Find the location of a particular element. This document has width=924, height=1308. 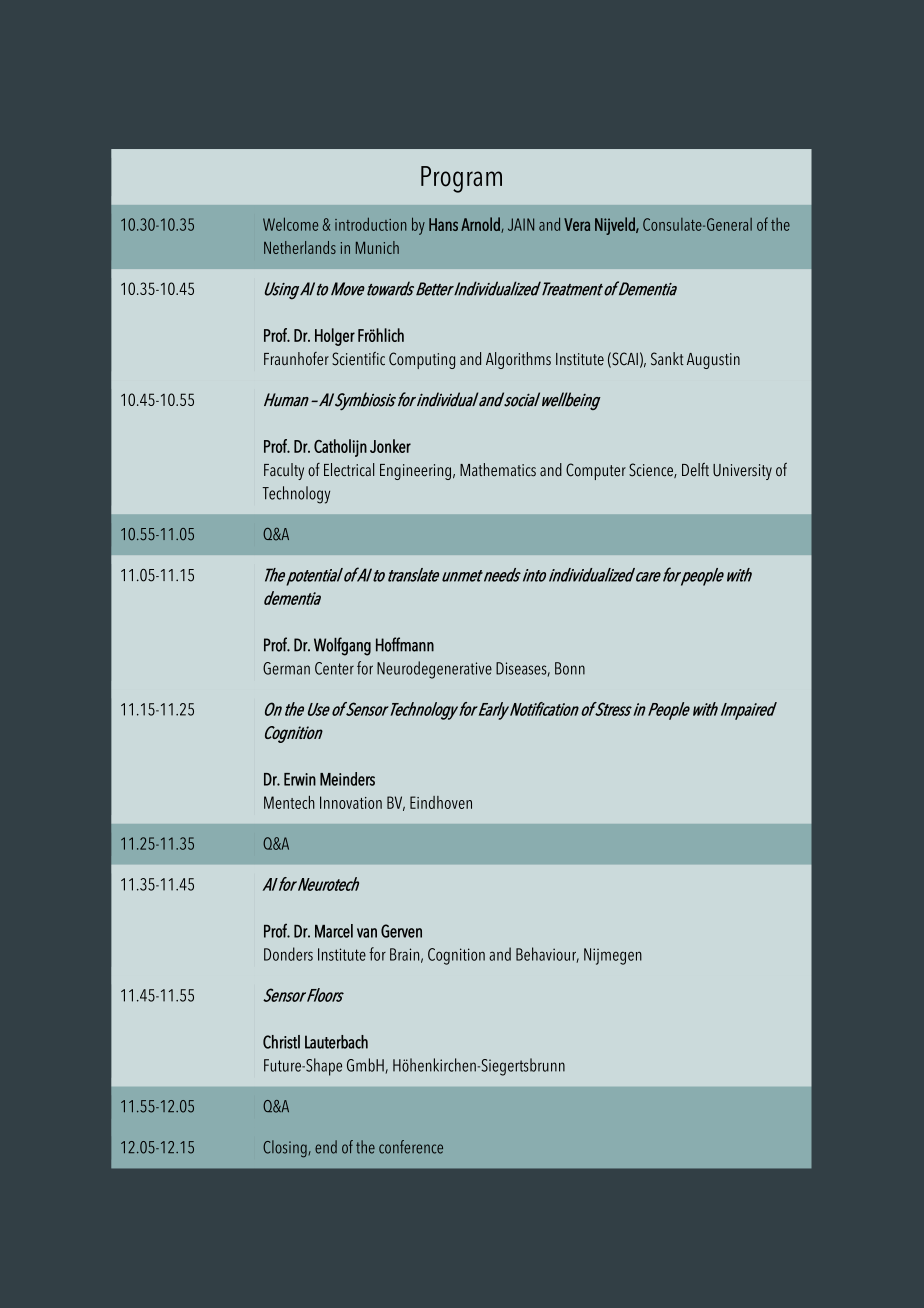

introduction is located at coordinates (371, 224).
